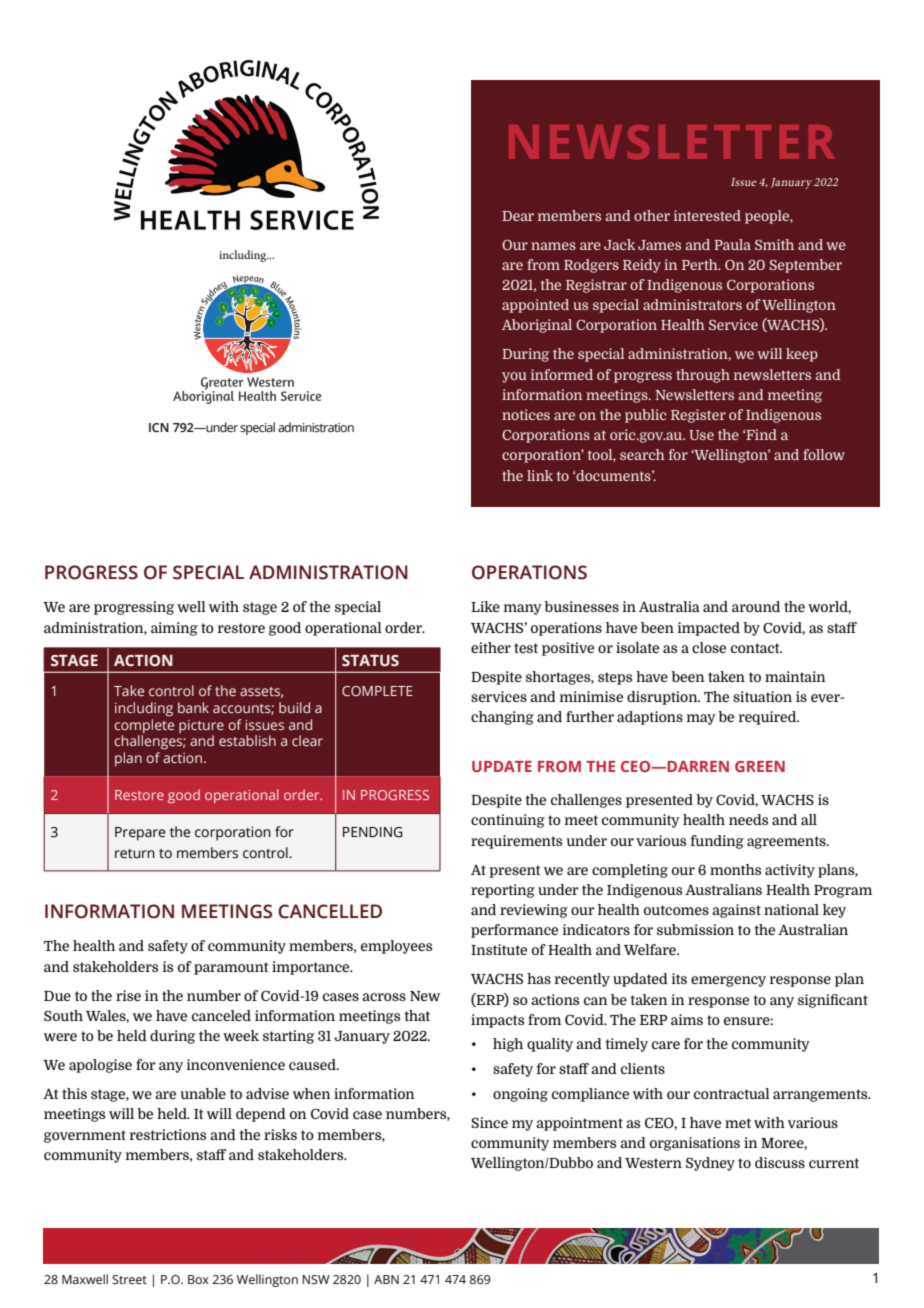  Describe the element at coordinates (129, 1279) in the screenshot. I see `Street` at that location.
